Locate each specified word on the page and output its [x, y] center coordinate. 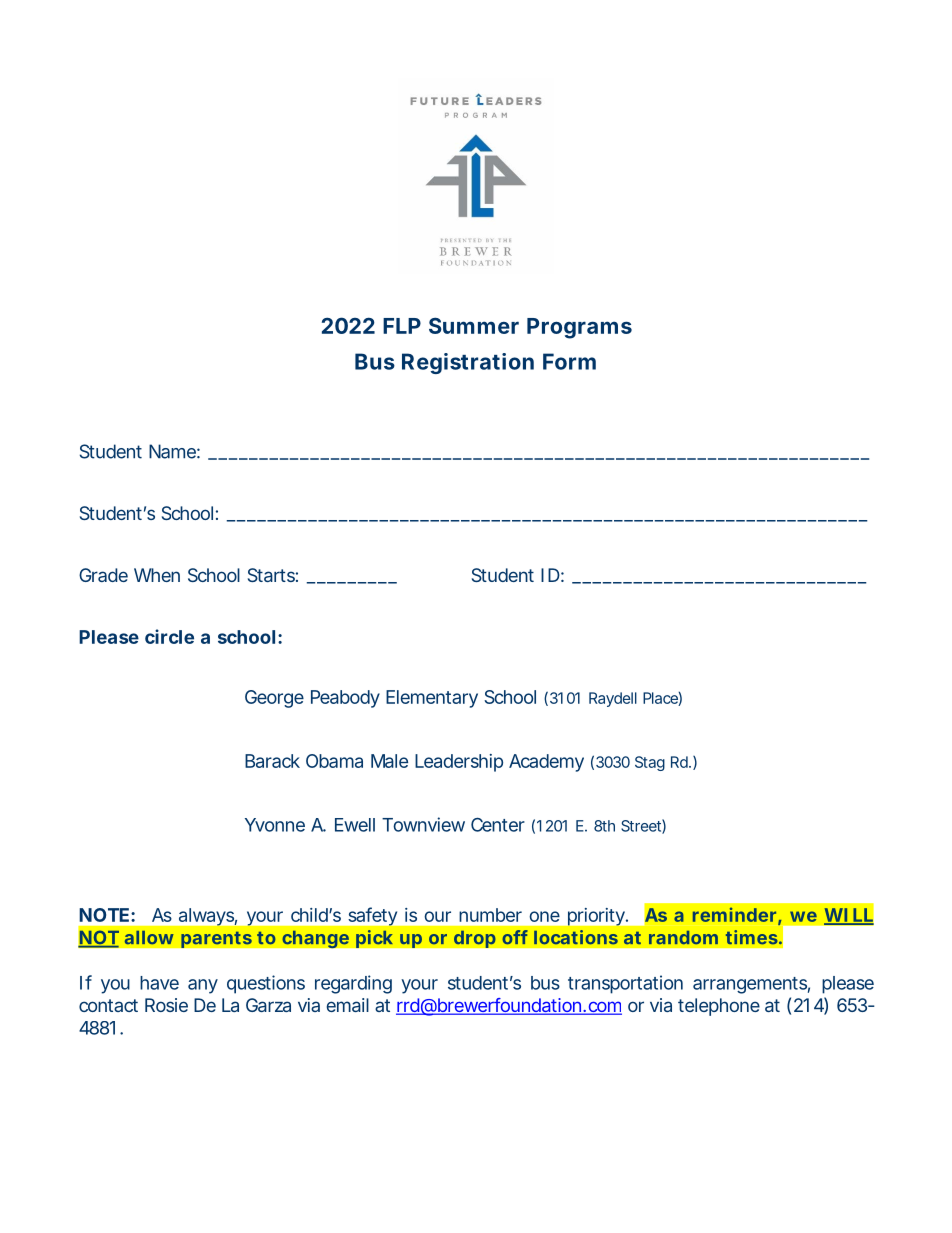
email [348, 1005]
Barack [272, 761]
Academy [546, 763]
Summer [474, 325]
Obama [334, 761]
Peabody [345, 699]
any [203, 986]
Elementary [432, 699]
